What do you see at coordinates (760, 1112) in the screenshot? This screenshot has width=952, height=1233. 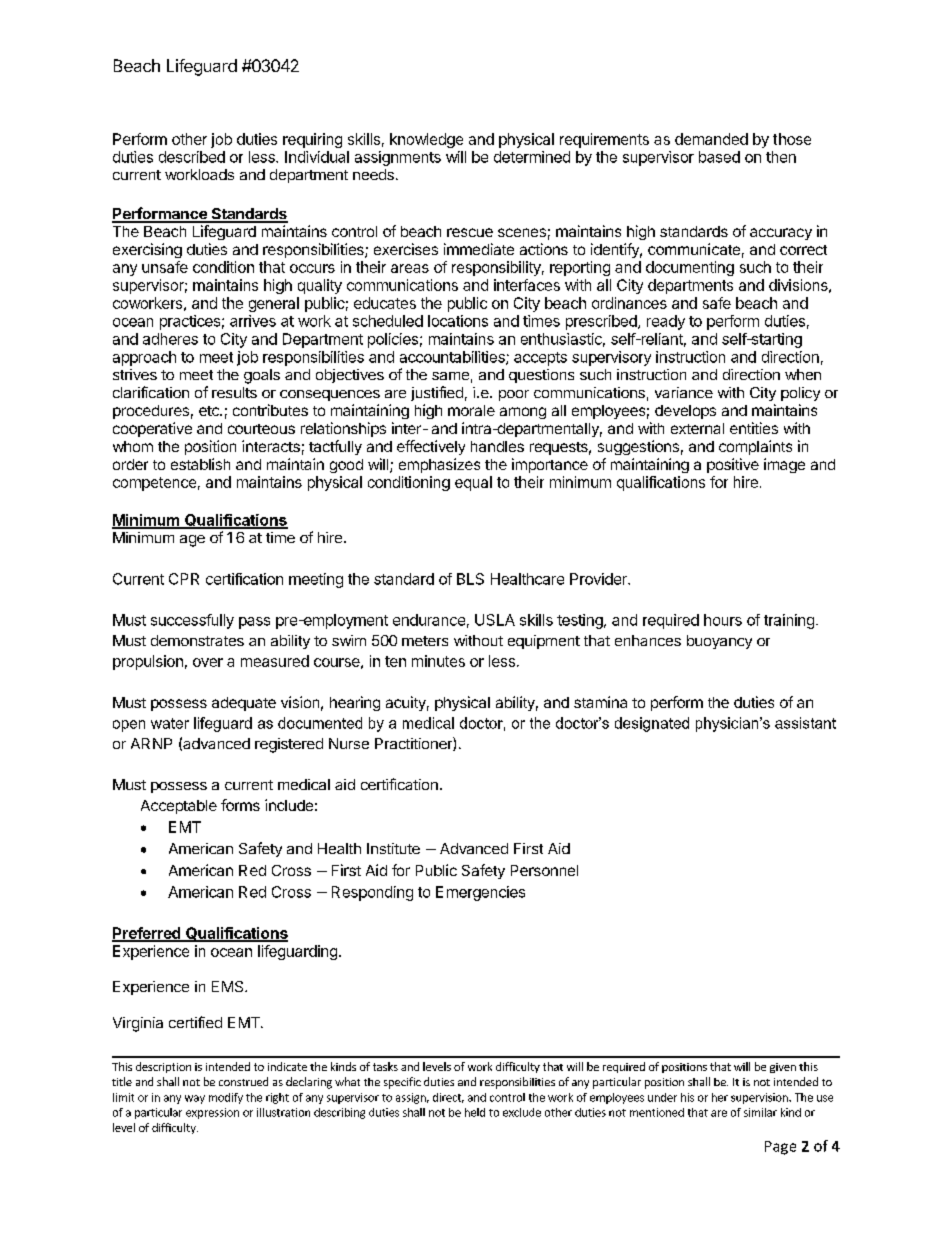 I see `similar` at bounding box center [760, 1112].
